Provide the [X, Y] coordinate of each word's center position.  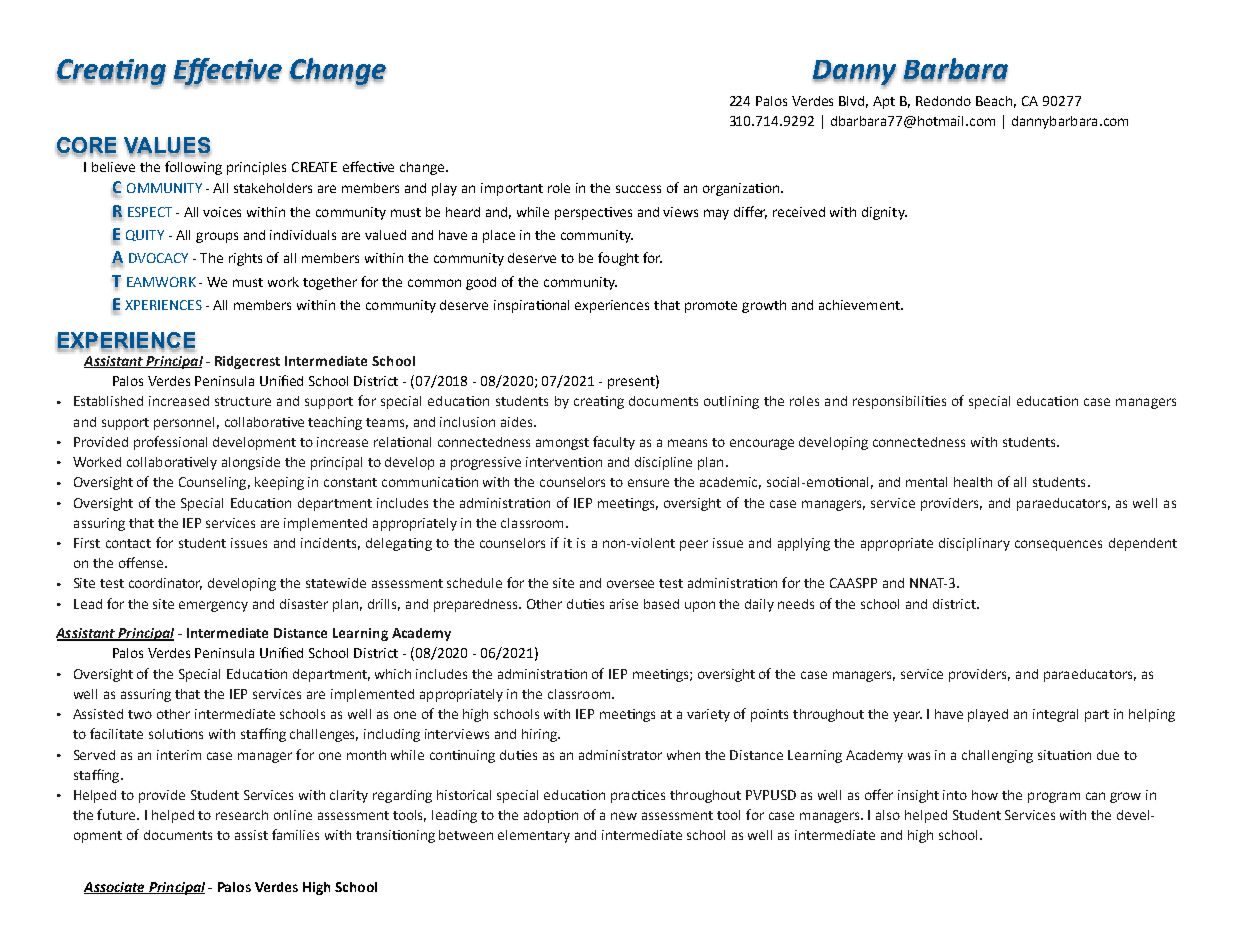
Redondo [943, 101]
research [242, 815]
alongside [251, 463]
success [638, 189]
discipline [663, 463]
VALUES [167, 146]
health [973, 482]
